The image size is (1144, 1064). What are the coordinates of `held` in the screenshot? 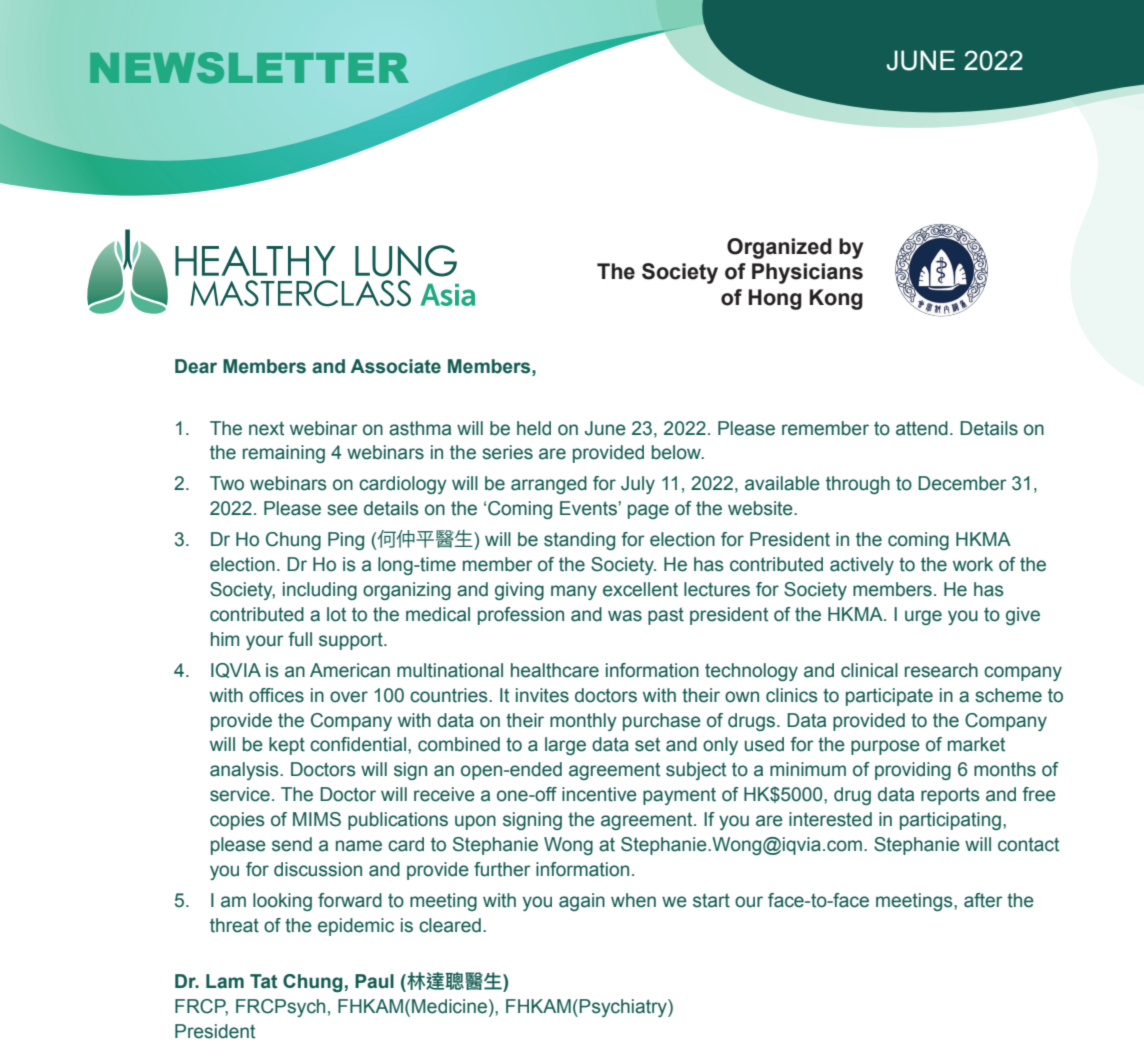 It's located at (534, 428).
